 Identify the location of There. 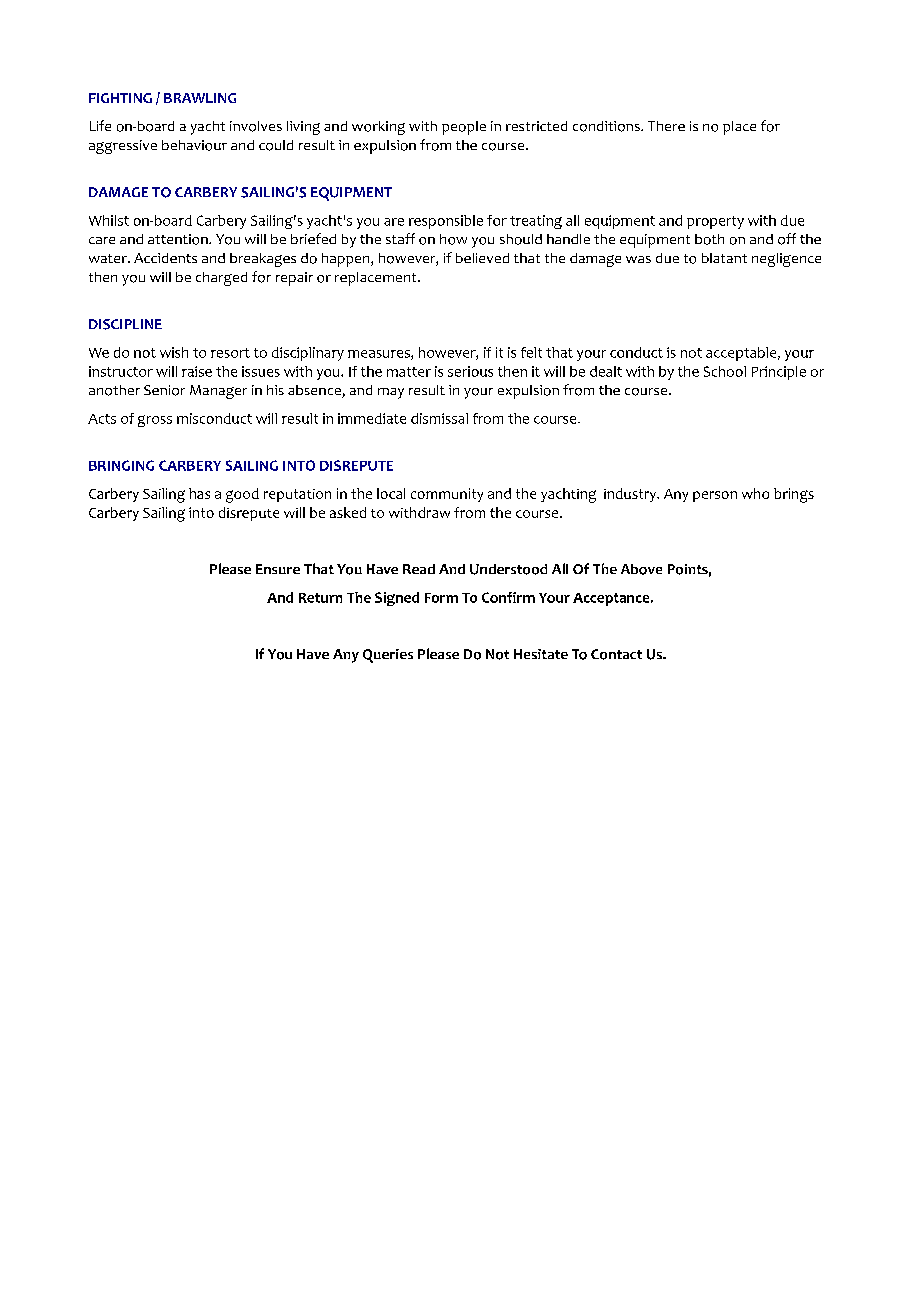
(666, 126).
